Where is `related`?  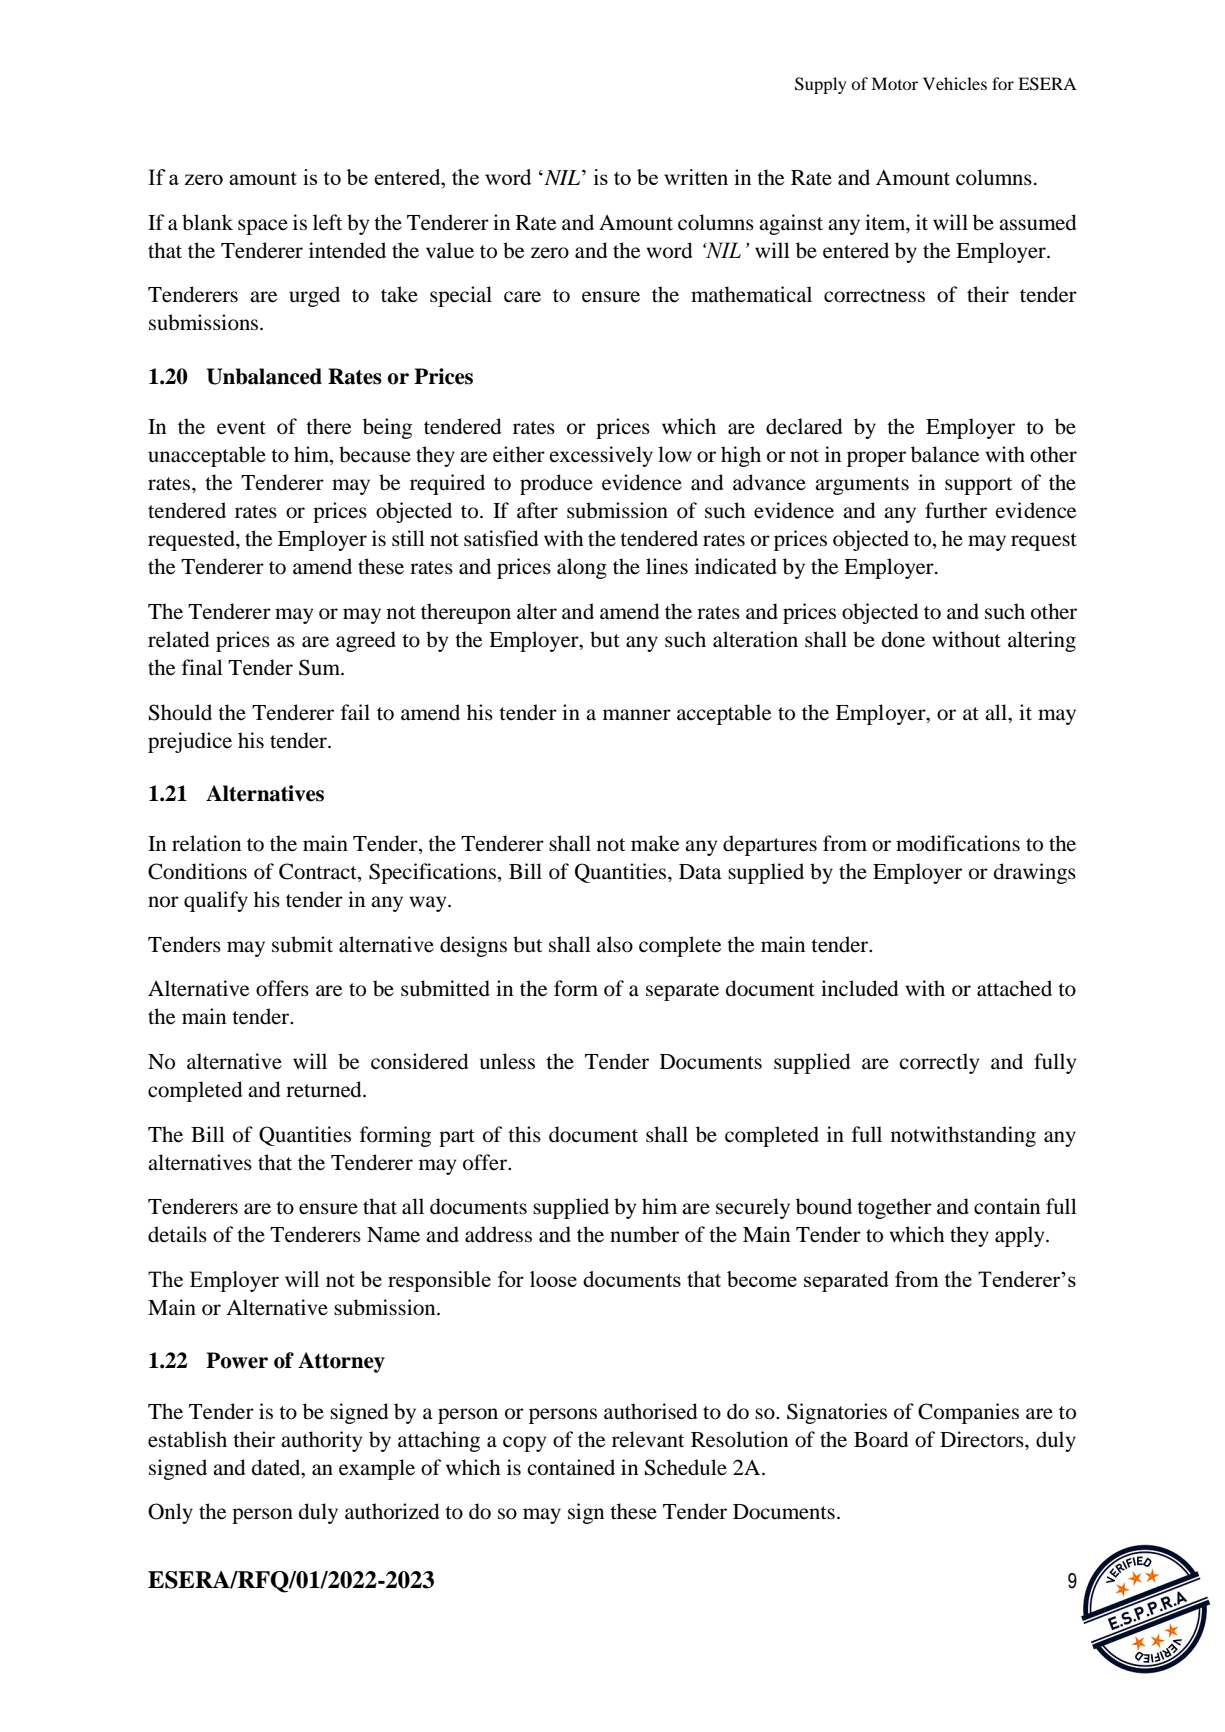 related is located at coordinates (178, 639).
